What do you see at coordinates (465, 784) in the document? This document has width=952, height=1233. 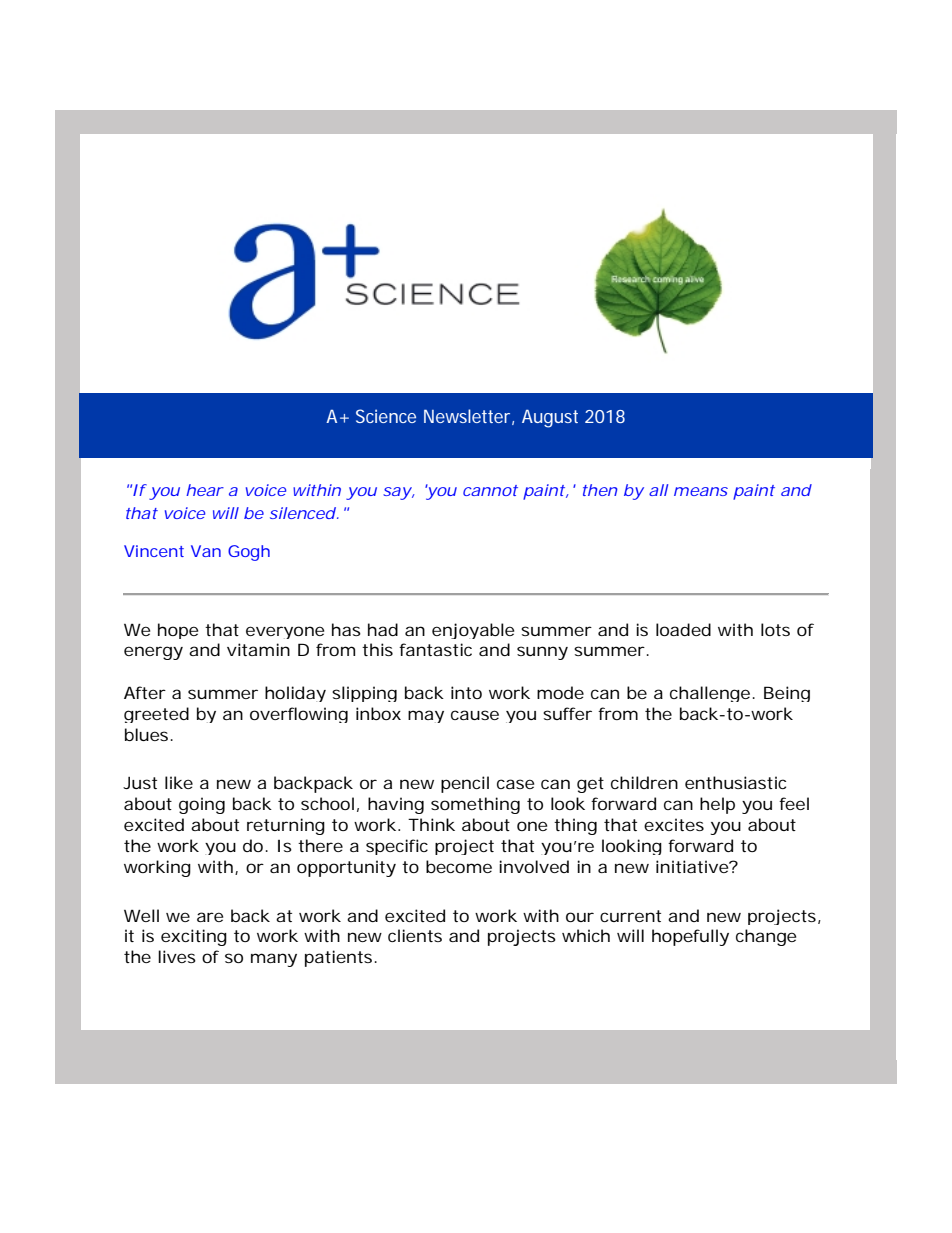 I see `pencil` at bounding box center [465, 784].
